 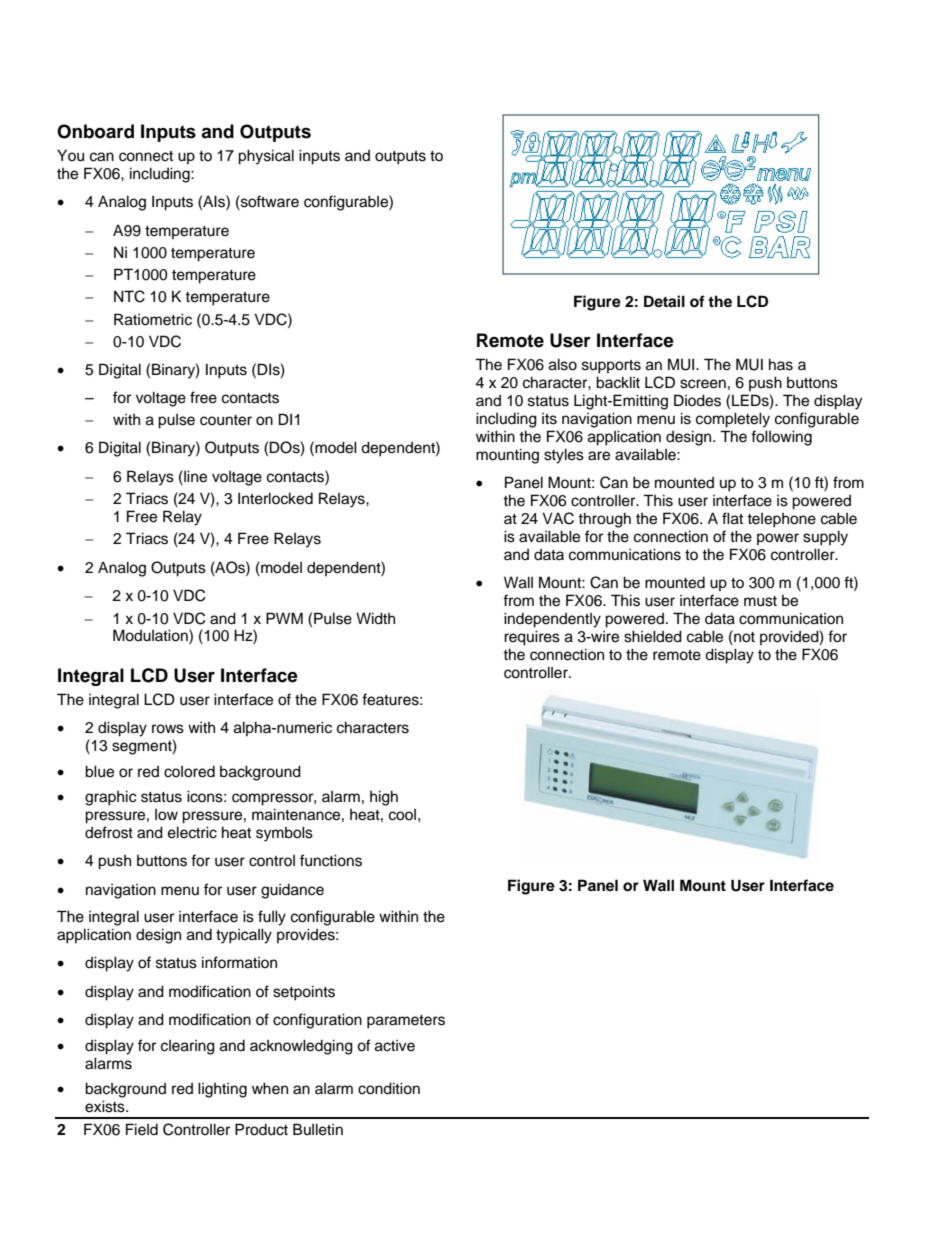 What do you see at coordinates (95, 131) in the document?
I see `Onboard` at bounding box center [95, 131].
